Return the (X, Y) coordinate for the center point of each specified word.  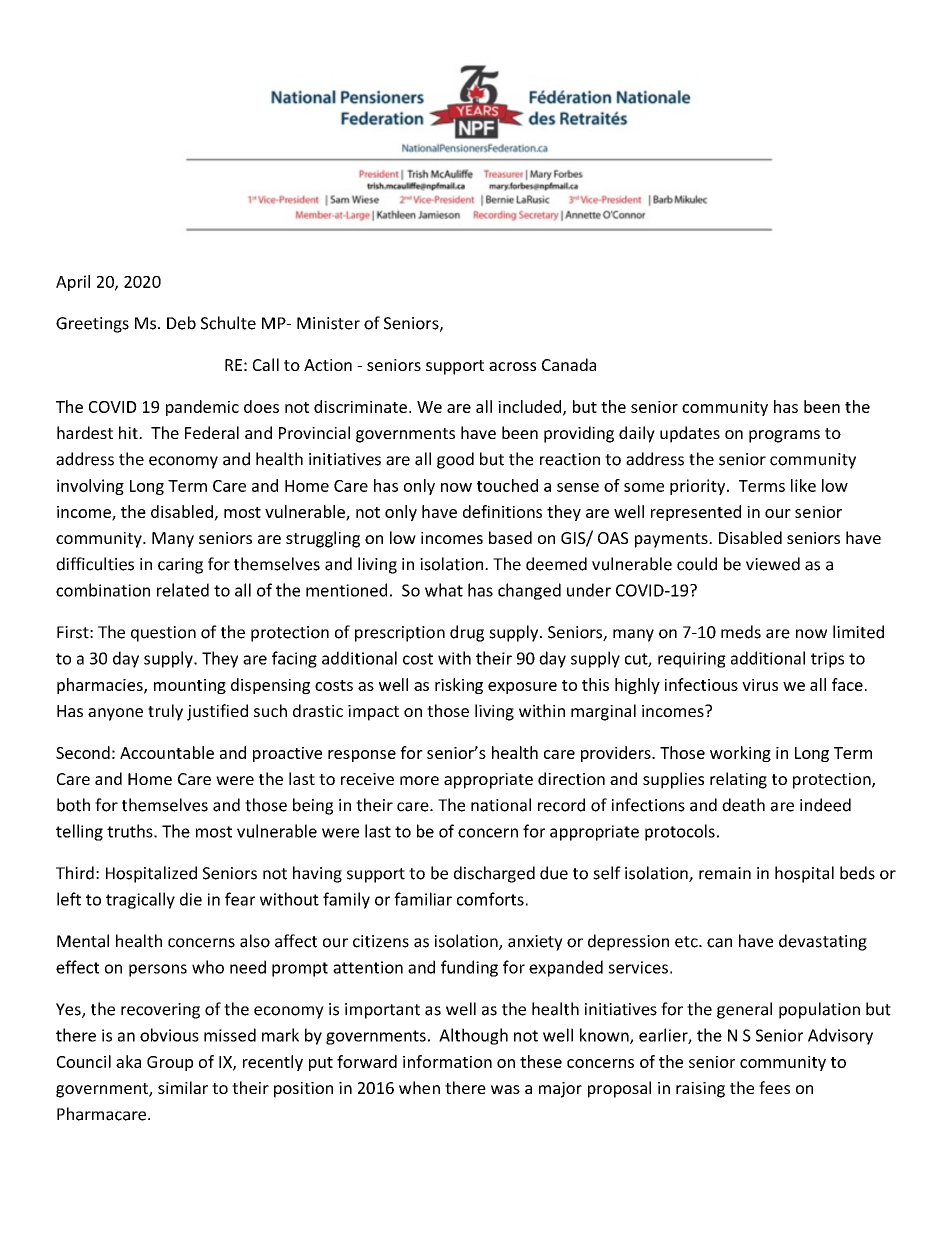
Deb (181, 323)
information (447, 1061)
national (501, 805)
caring (180, 566)
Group (170, 1063)
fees (774, 1087)
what (444, 590)
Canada (569, 364)
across (512, 366)
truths (131, 831)
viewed (773, 564)
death (743, 805)
